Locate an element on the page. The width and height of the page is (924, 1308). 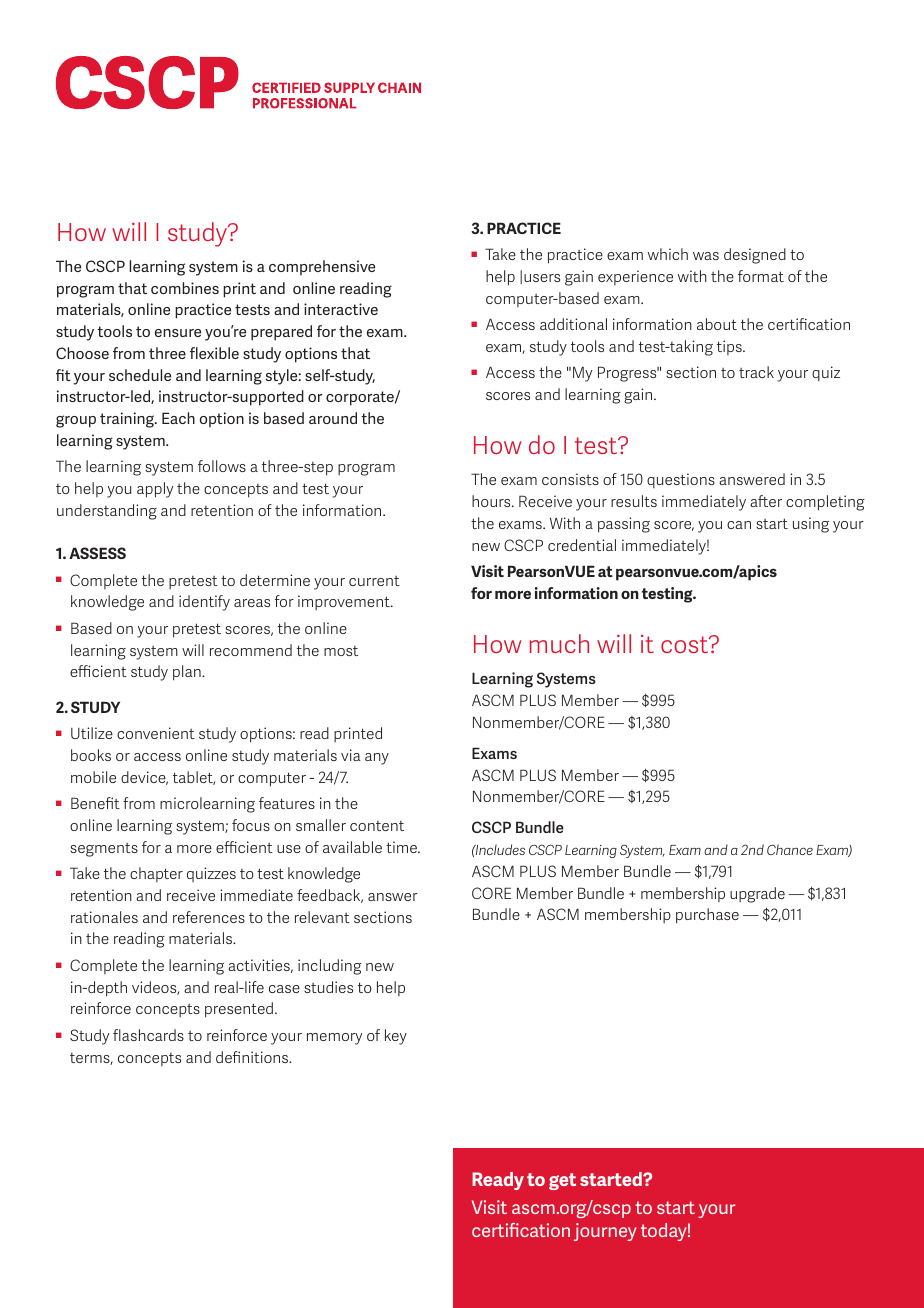
any is located at coordinates (377, 759).
